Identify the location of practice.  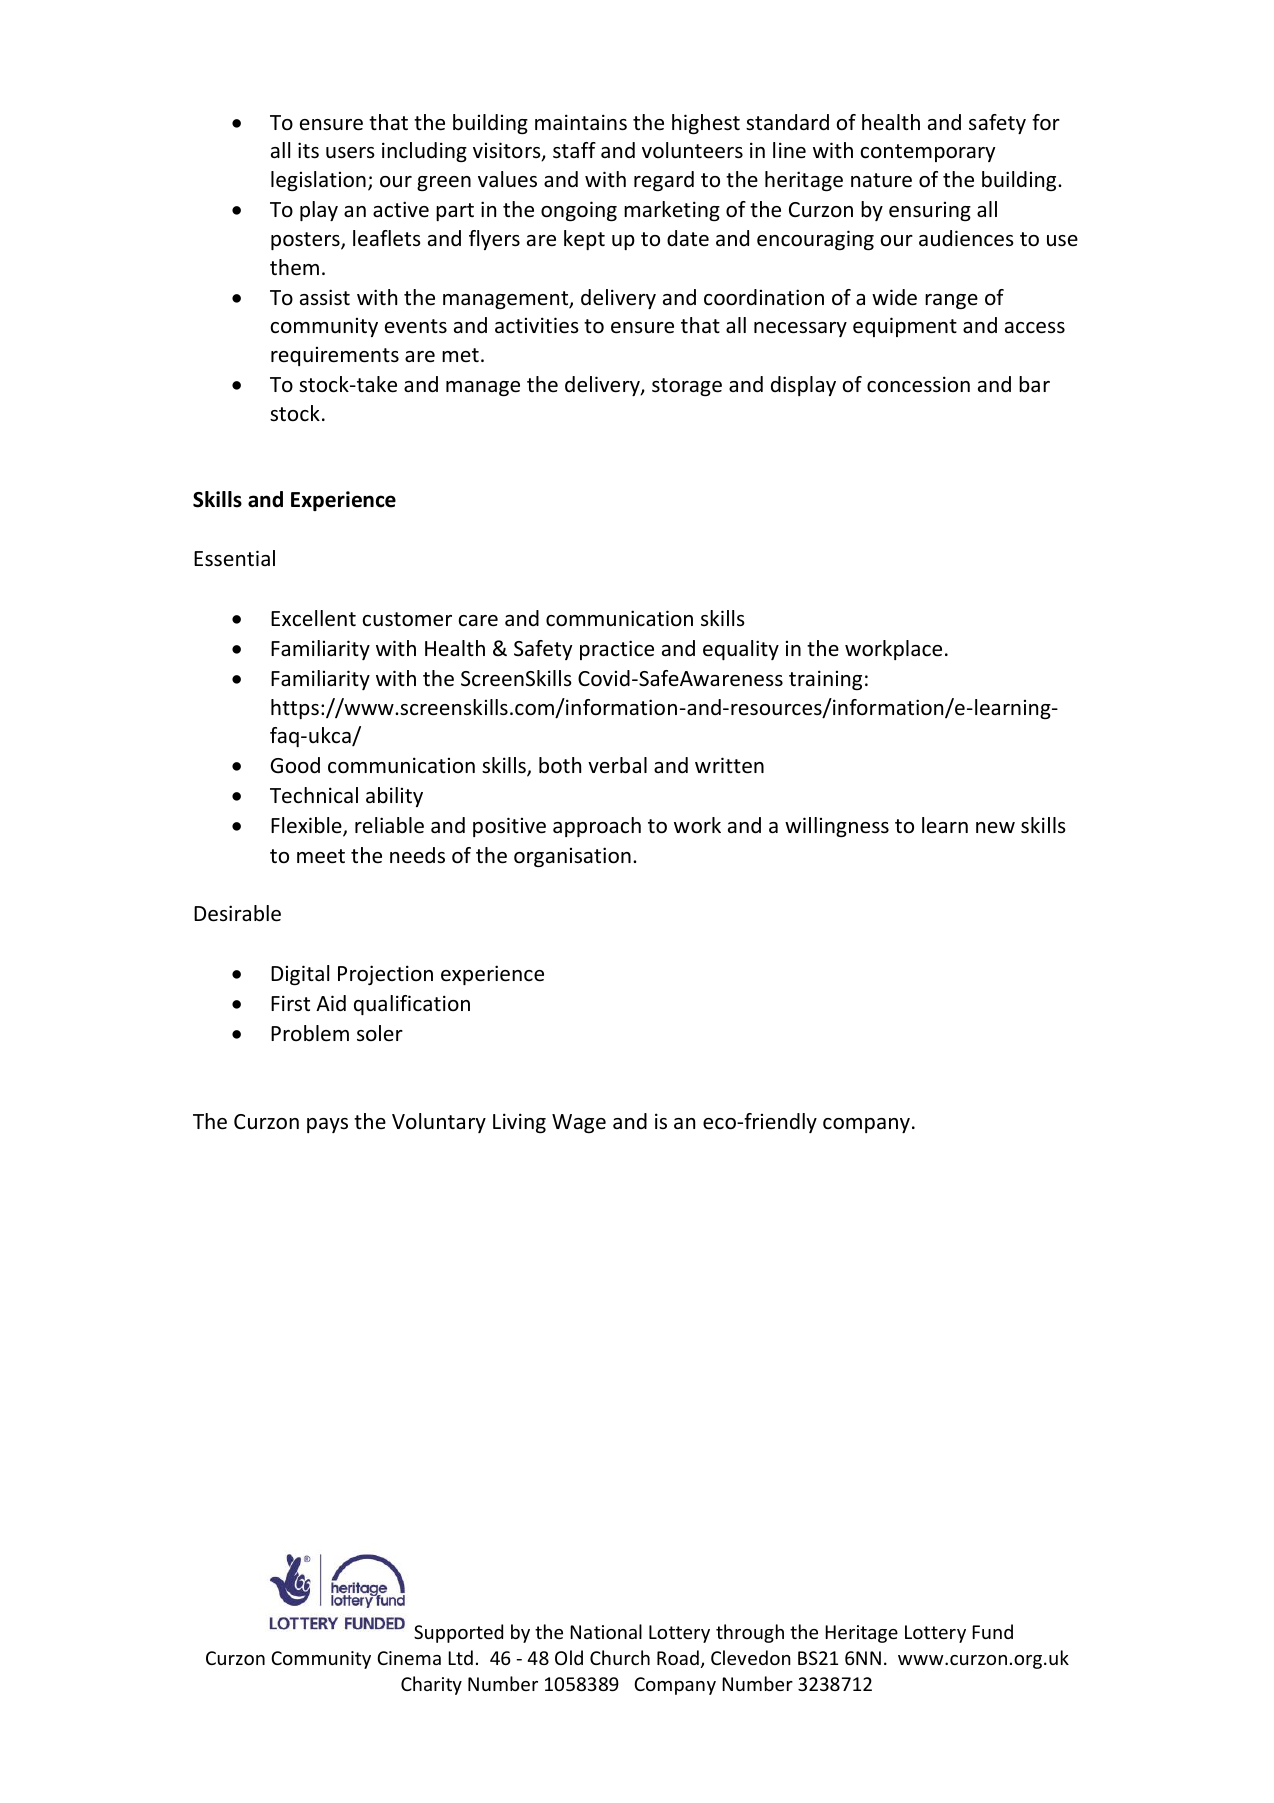
(617, 650).
